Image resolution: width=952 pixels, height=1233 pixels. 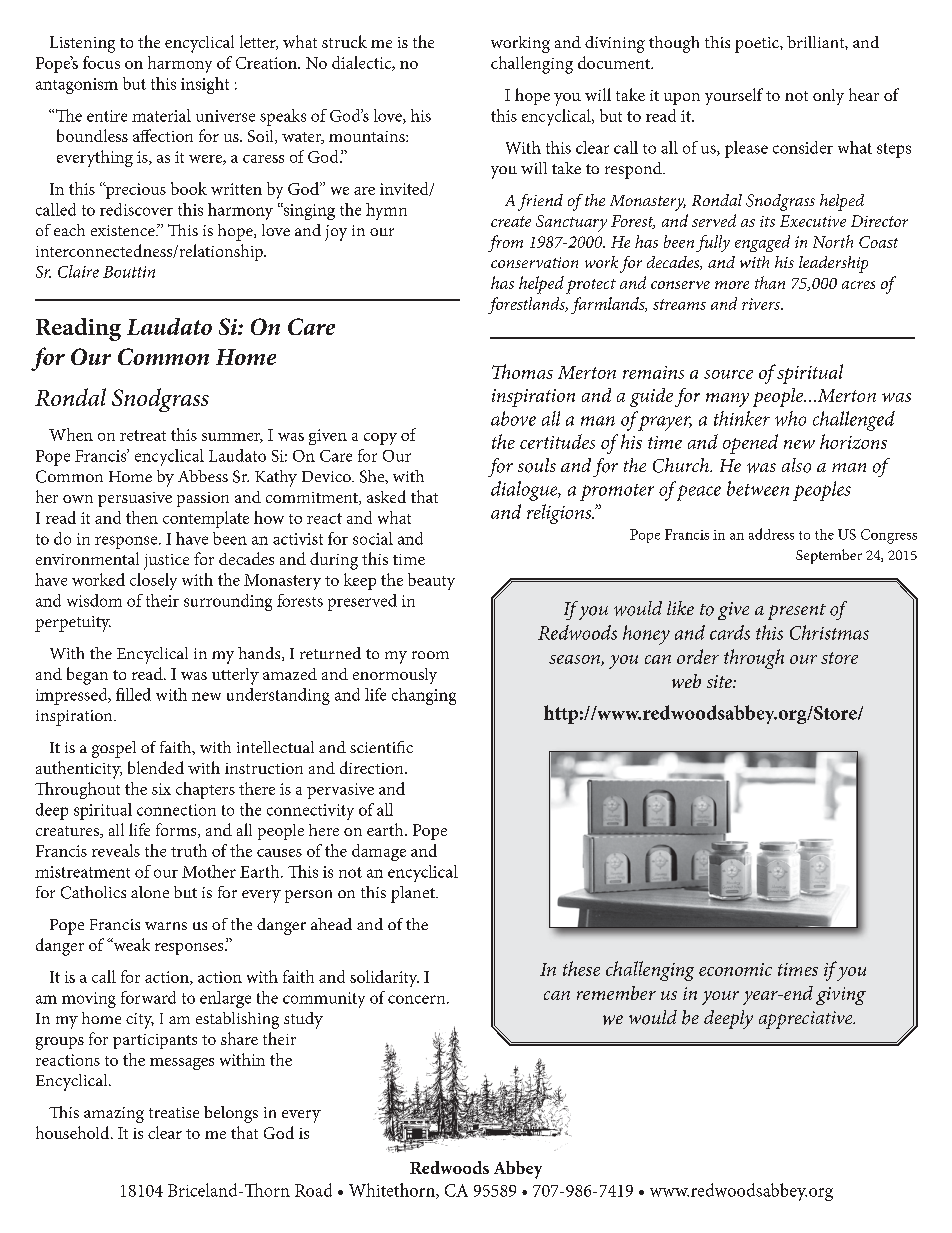 I want to click on September, so click(x=829, y=556).
